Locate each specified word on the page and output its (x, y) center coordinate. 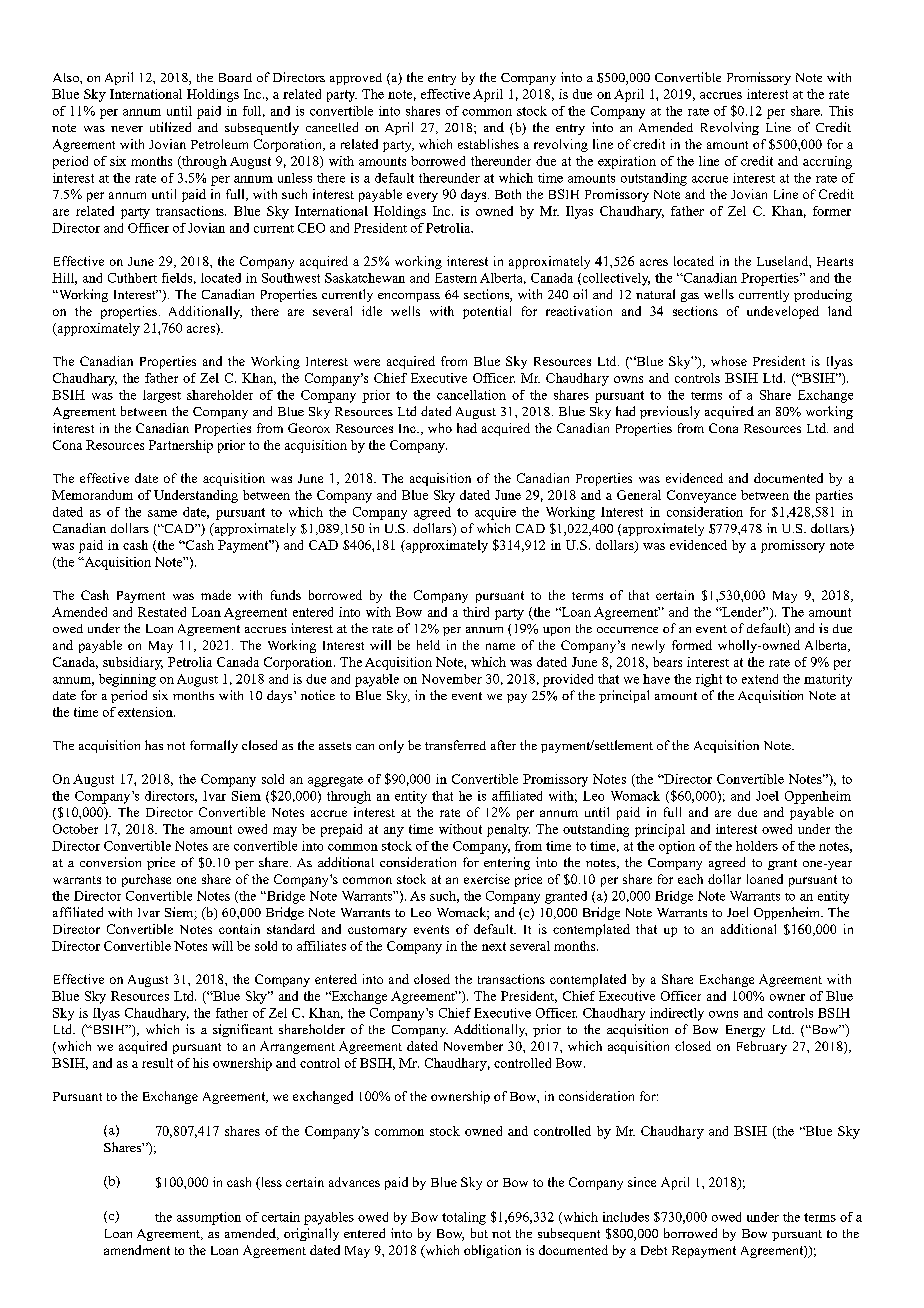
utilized (170, 127)
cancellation (471, 395)
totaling (464, 1218)
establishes (488, 144)
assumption (209, 1218)
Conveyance (701, 496)
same (162, 513)
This (841, 111)
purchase (146, 880)
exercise (487, 879)
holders (757, 846)
